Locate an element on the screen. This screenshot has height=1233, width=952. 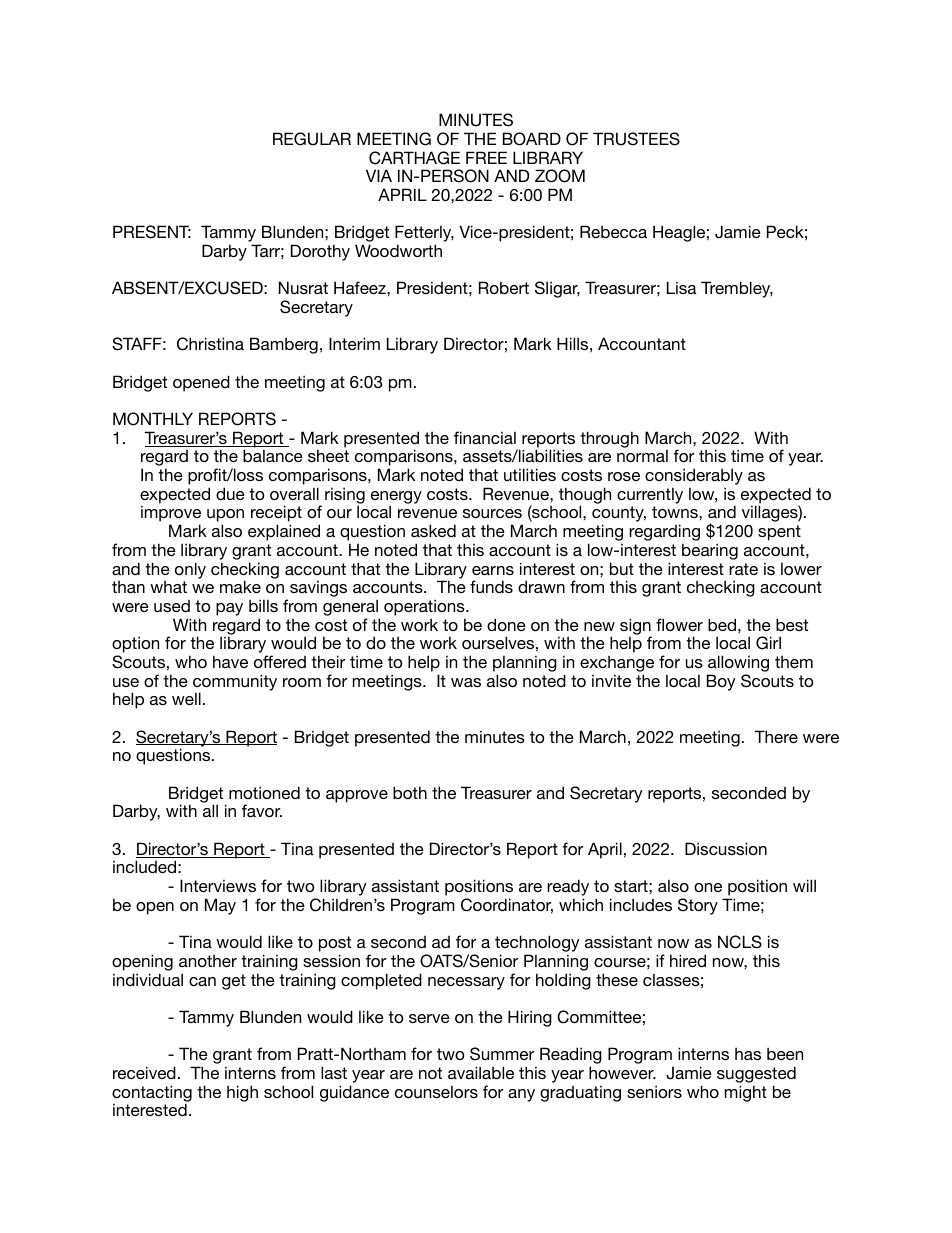
FREE is located at coordinates (486, 157).
